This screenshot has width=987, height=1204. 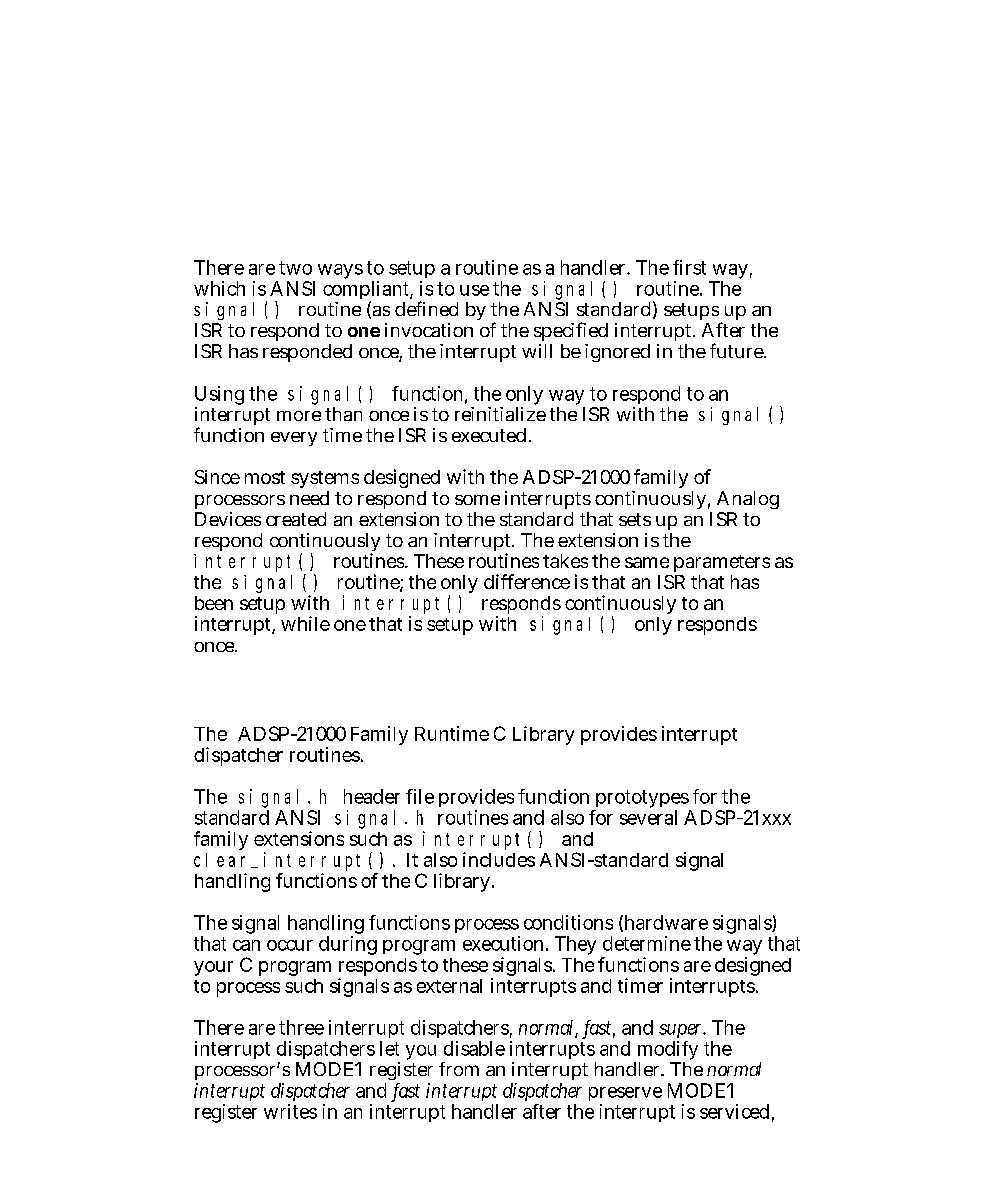 I want to click on been, so click(x=214, y=603).
